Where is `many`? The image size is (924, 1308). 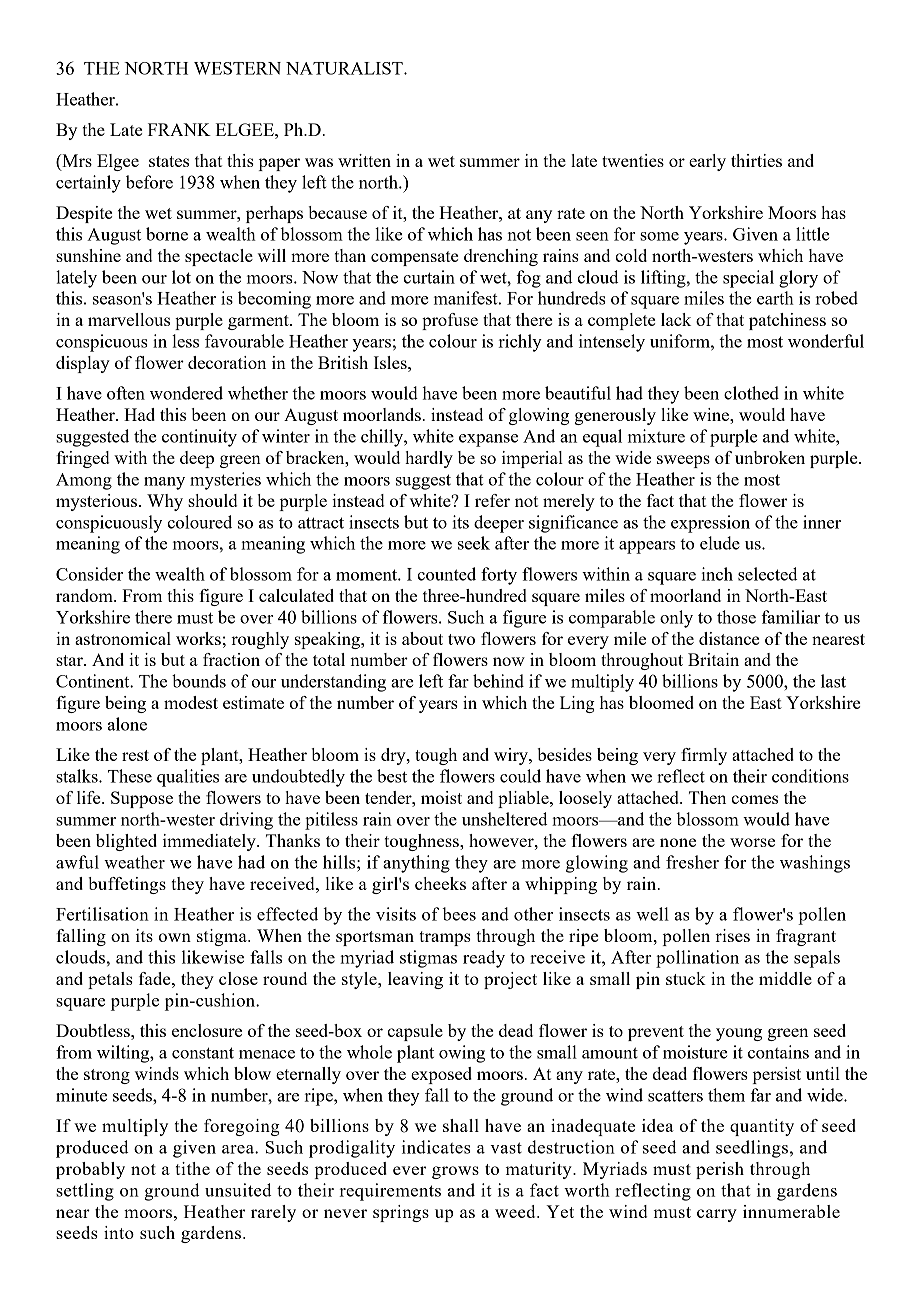 many is located at coordinates (164, 483).
